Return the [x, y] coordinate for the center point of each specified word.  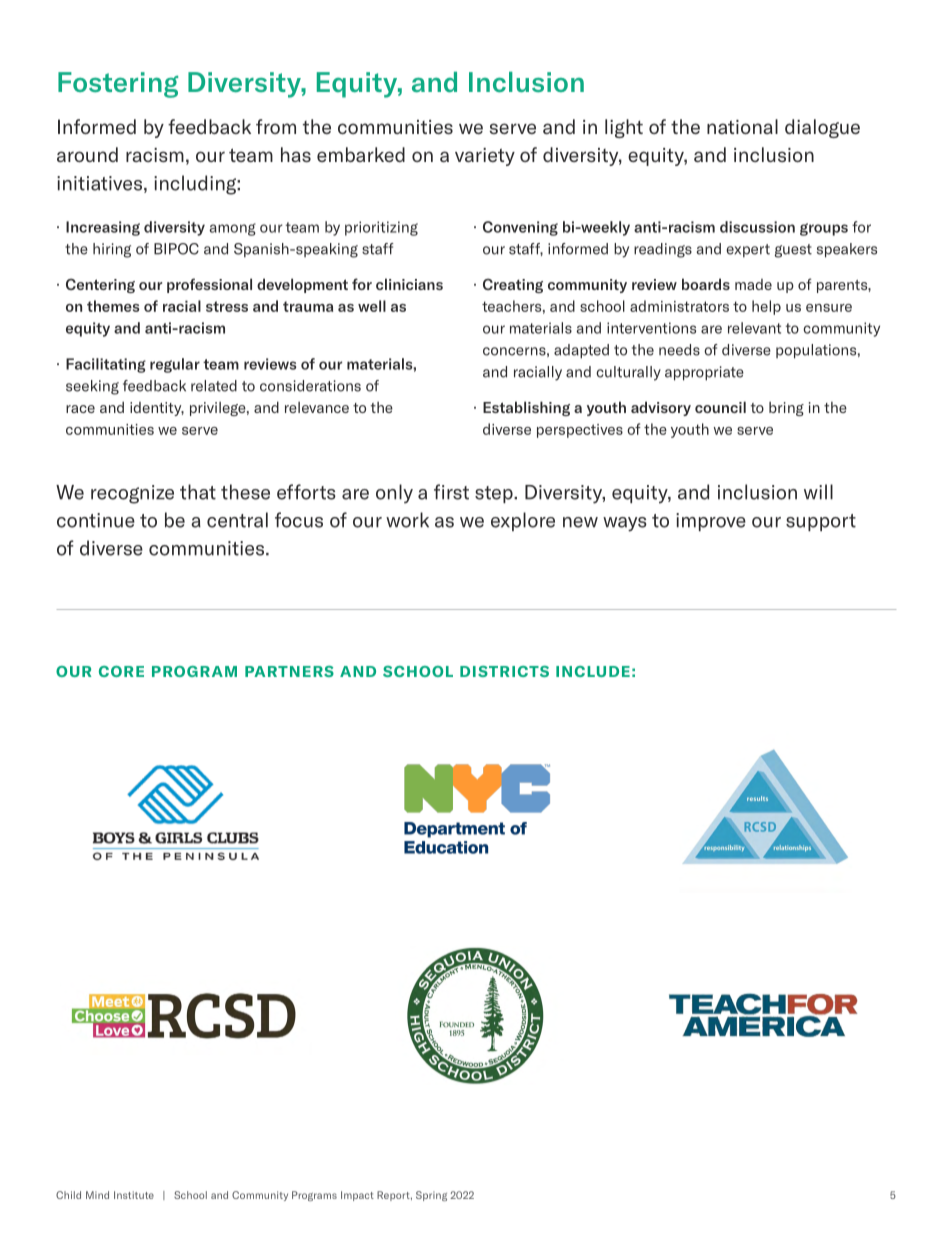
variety [485, 157]
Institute [134, 1195]
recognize [132, 494]
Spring [431, 1196]
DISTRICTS [504, 671]
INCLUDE [593, 671]
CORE [121, 671]
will [818, 492]
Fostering [118, 85]
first [451, 492]
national [742, 126]
